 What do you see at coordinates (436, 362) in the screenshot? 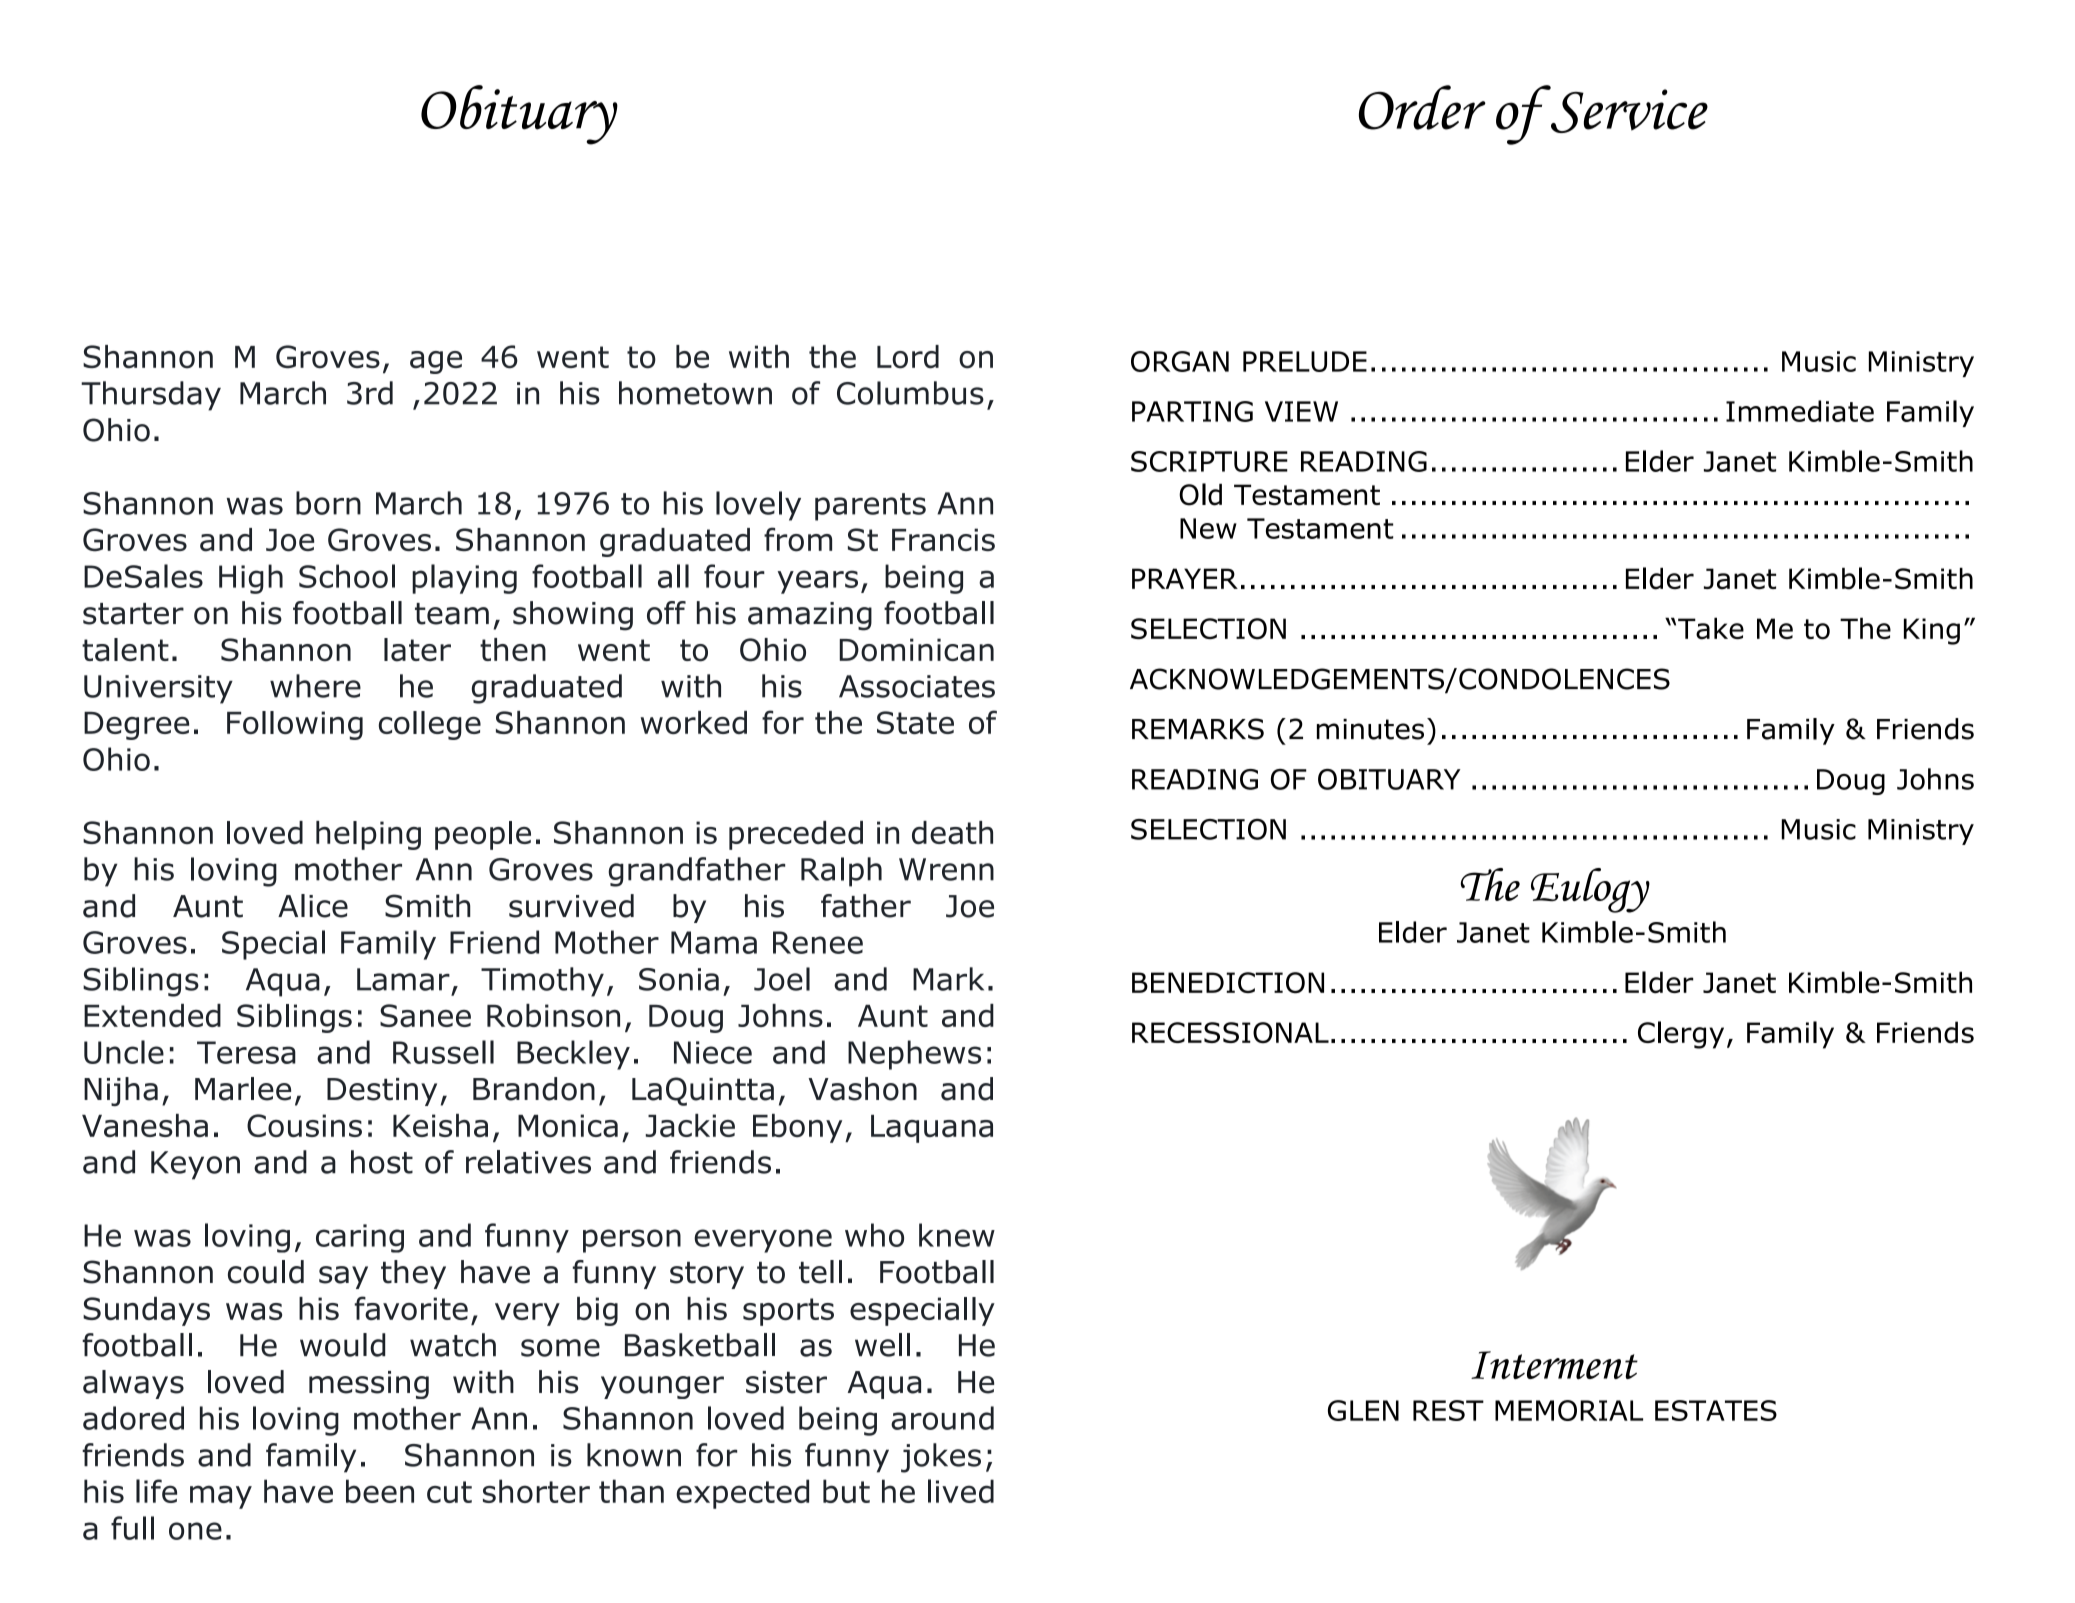
I see `age` at bounding box center [436, 362].
